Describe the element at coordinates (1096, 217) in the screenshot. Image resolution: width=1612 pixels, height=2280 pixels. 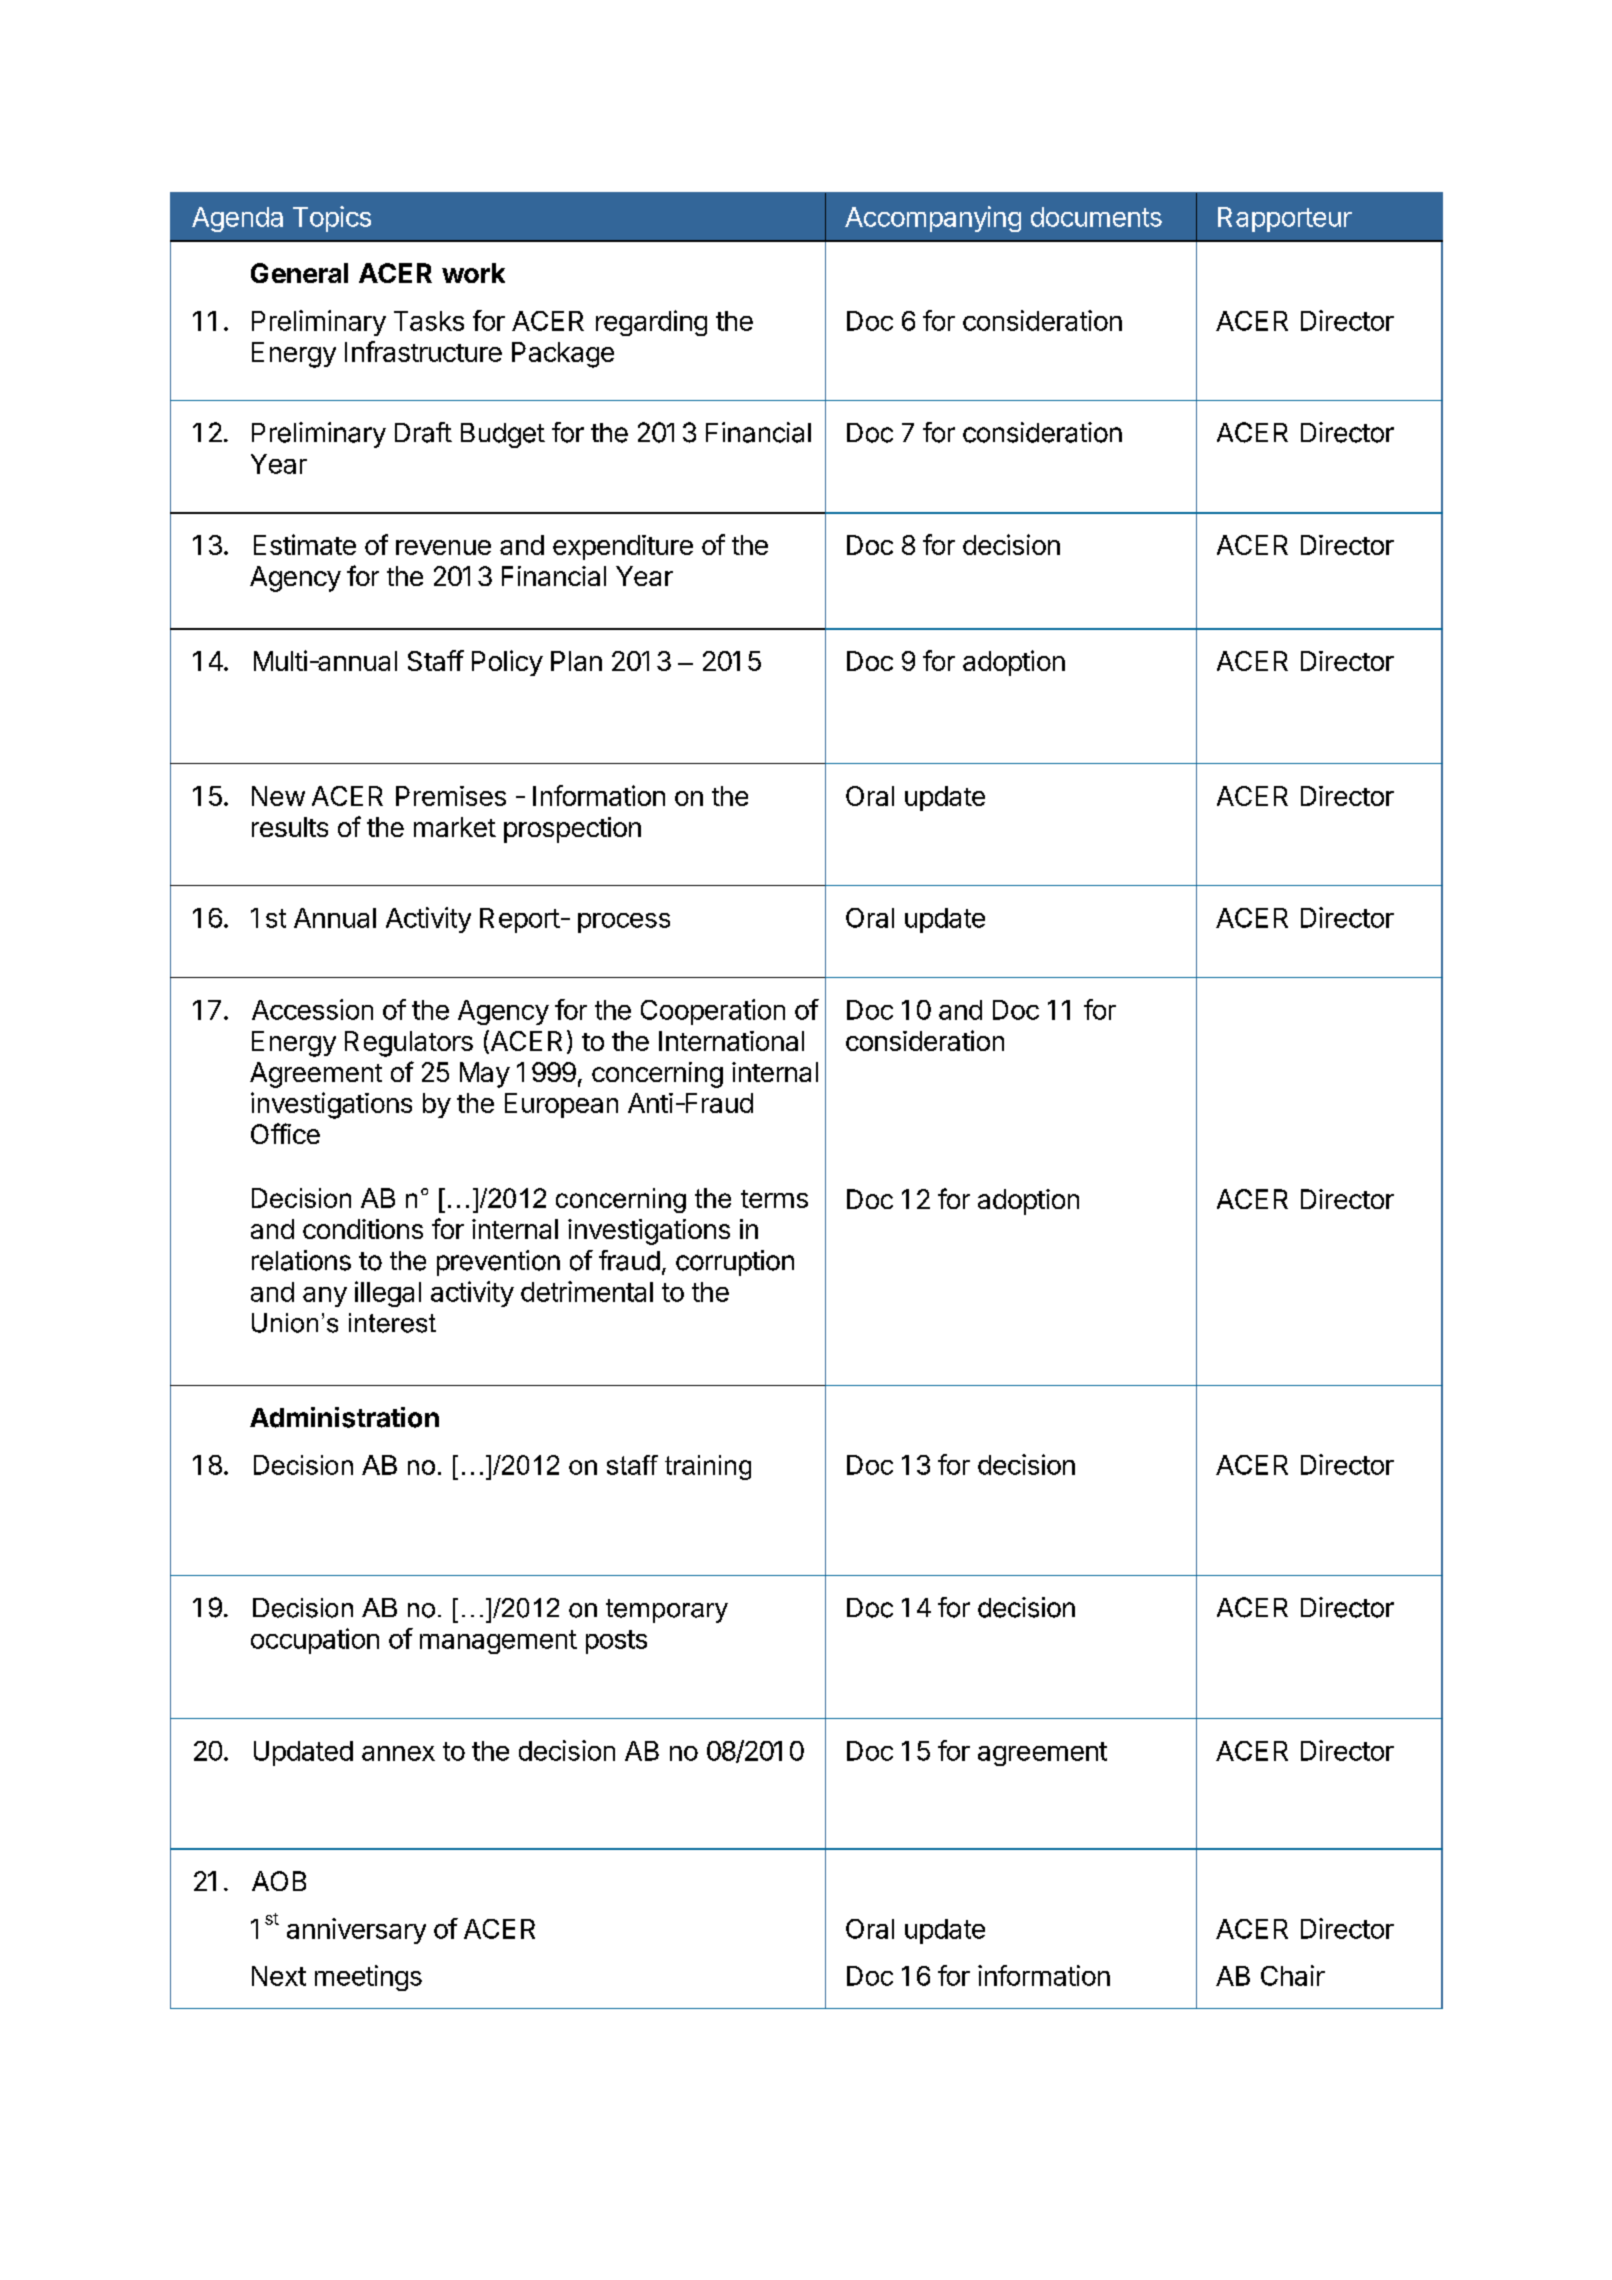
I see `documents` at that location.
